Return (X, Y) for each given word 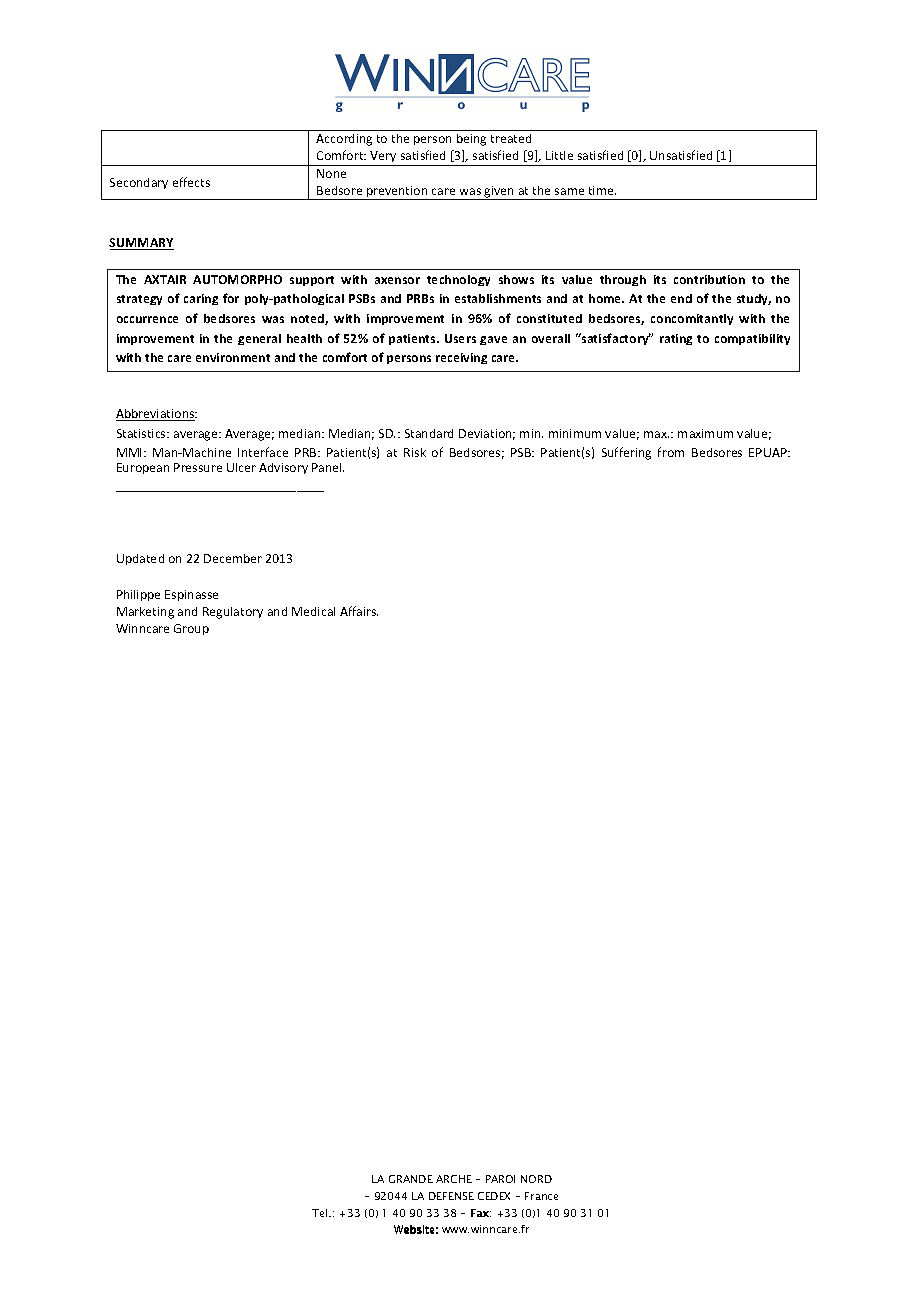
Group (191, 629)
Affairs (359, 611)
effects (191, 182)
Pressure (198, 467)
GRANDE (411, 1179)
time (602, 190)
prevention (397, 193)
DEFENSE (451, 1196)
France (541, 1196)
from (671, 452)
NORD (536, 1179)
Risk (415, 452)
